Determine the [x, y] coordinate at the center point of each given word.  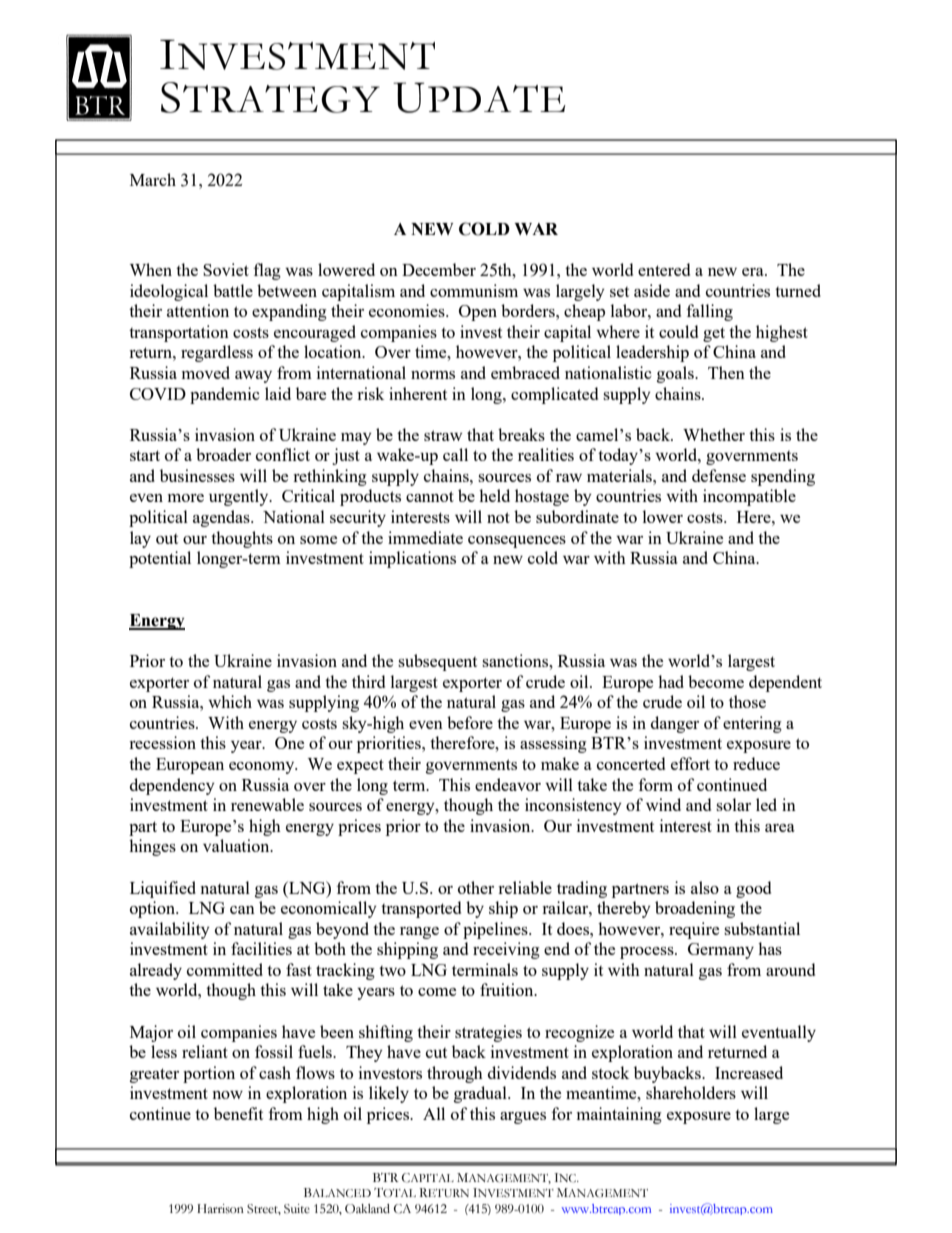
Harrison [220, 1209]
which [230, 701]
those [747, 701]
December [439, 269]
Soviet [226, 269]
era [754, 272]
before [470, 722]
